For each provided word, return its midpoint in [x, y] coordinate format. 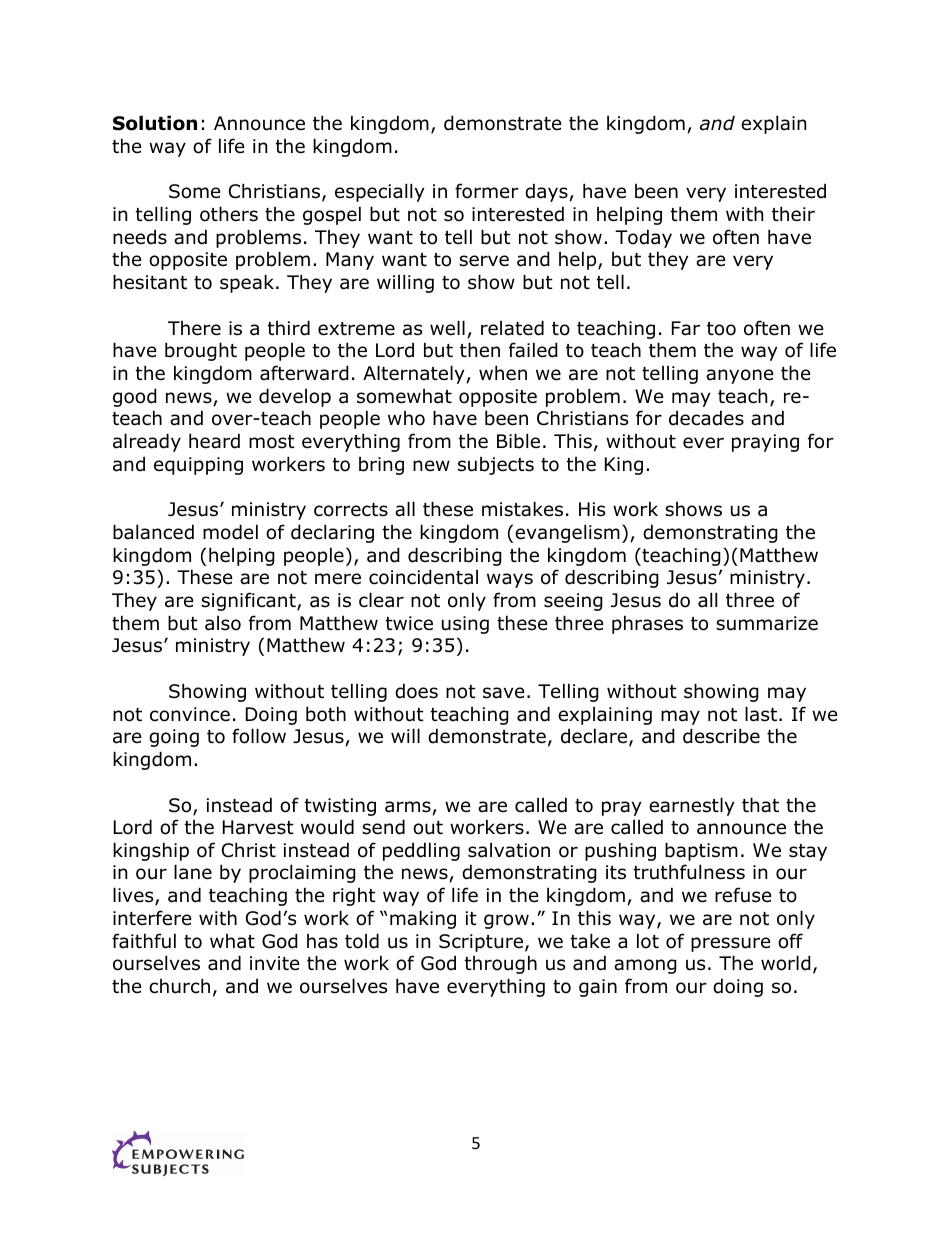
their [793, 214]
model [230, 532]
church [179, 986]
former [487, 191]
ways [510, 580]
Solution [155, 123]
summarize [767, 623]
